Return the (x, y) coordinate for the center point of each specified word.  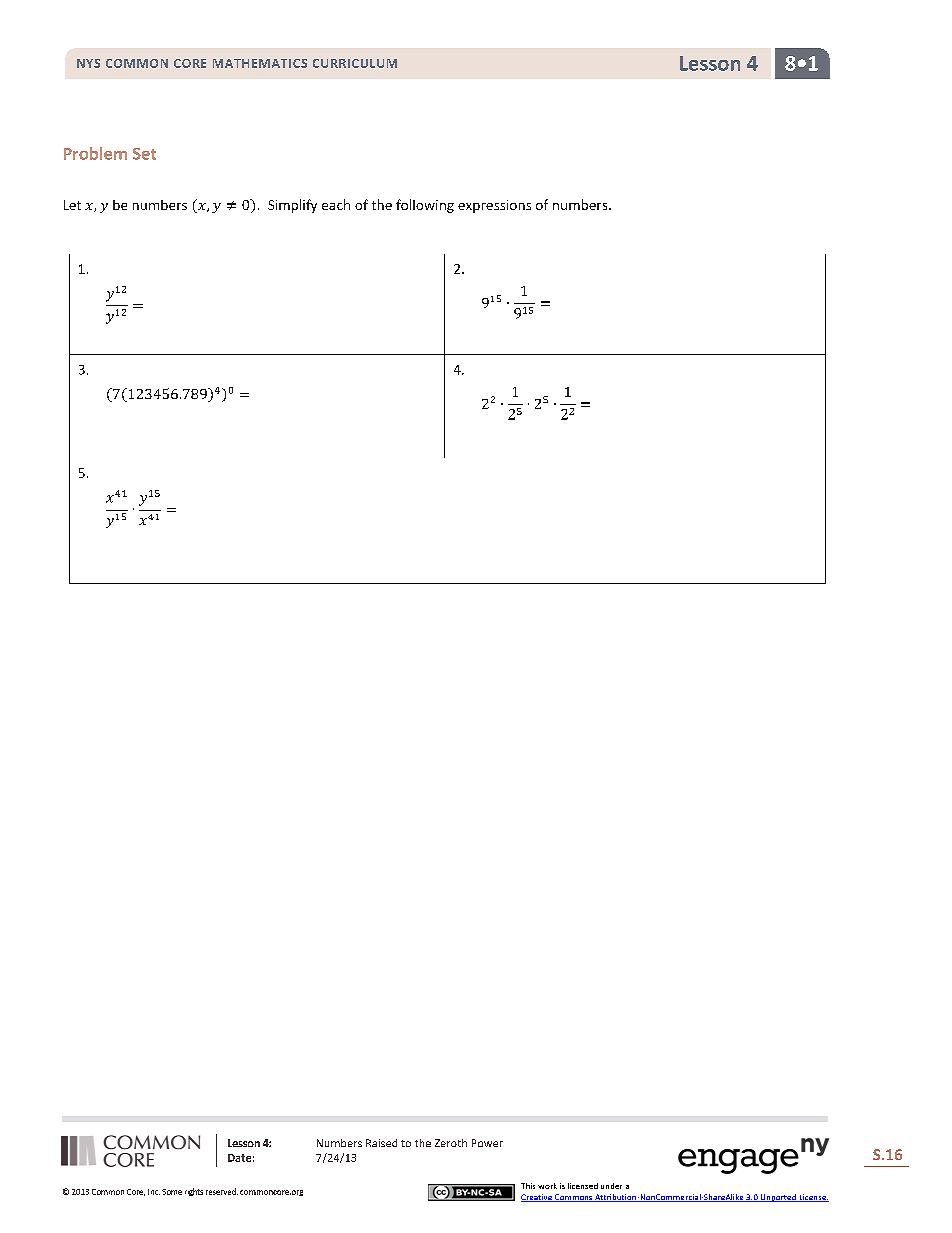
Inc (154, 1192)
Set (144, 154)
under (611, 1186)
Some (172, 1192)
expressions (494, 206)
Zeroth (451, 1143)
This (528, 1186)
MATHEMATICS (260, 63)
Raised (381, 1143)
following (425, 206)
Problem (95, 153)
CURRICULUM (355, 63)
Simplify (292, 206)
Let (72, 205)
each (336, 204)
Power (487, 1143)
